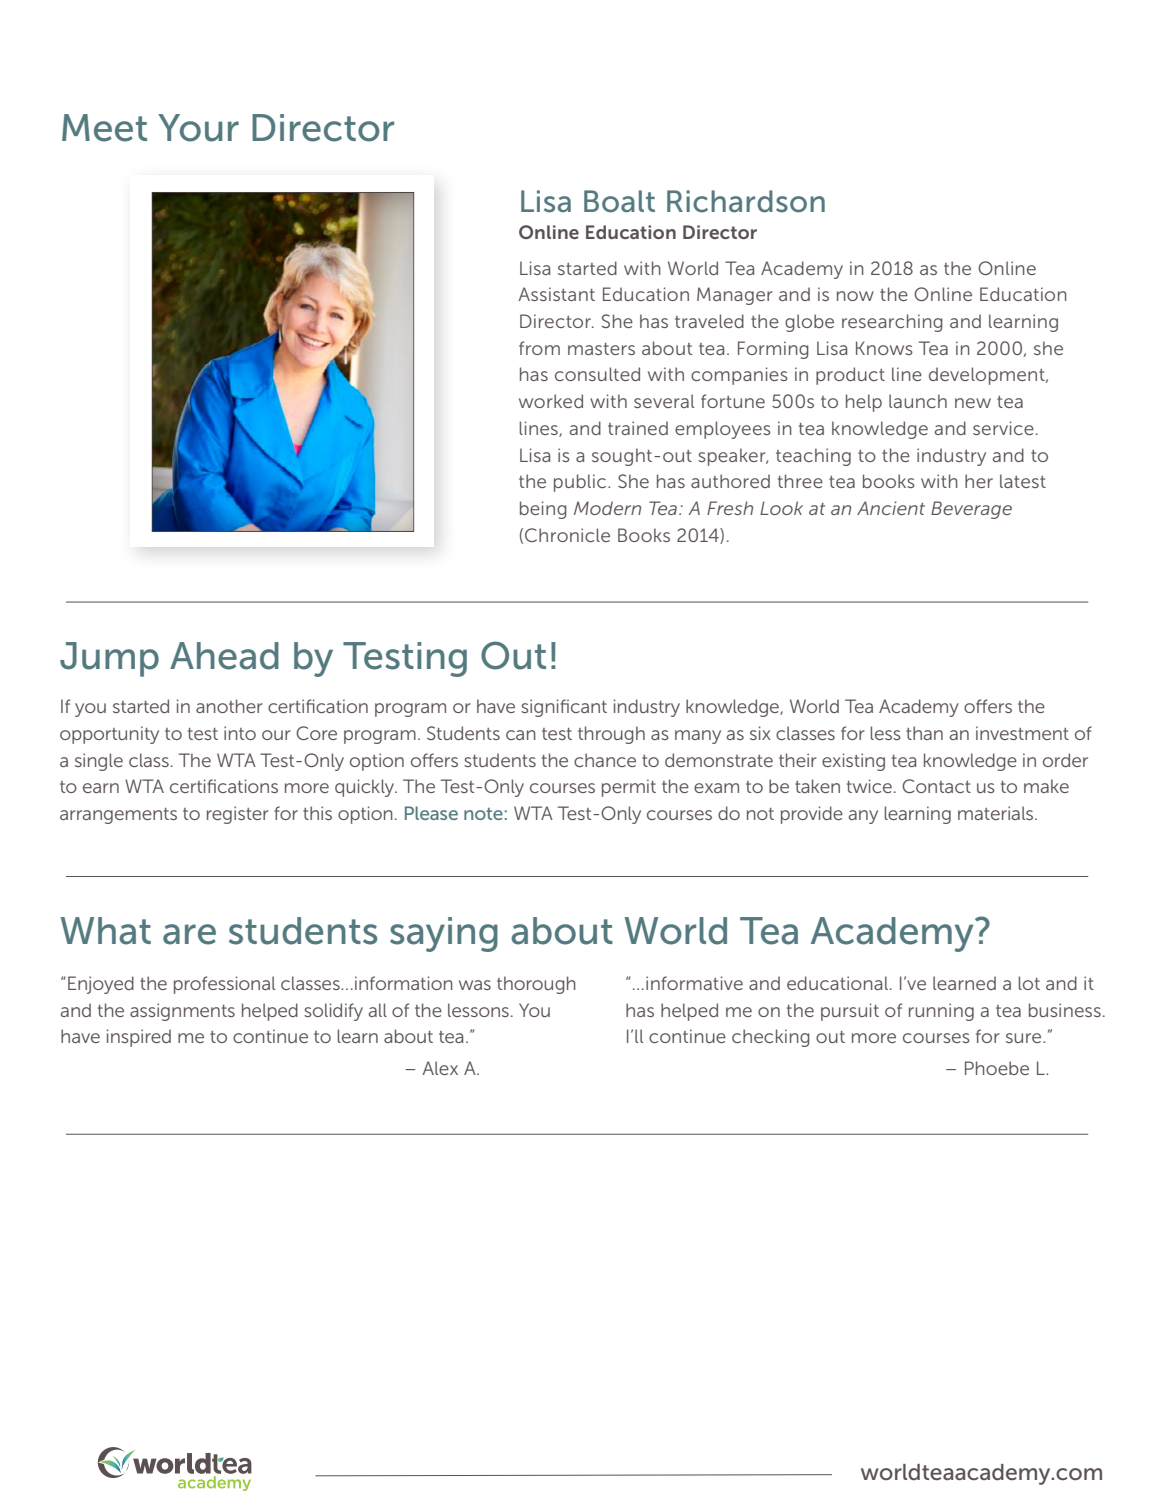  Describe the element at coordinates (1003, 428) in the screenshot. I see `service` at that location.
